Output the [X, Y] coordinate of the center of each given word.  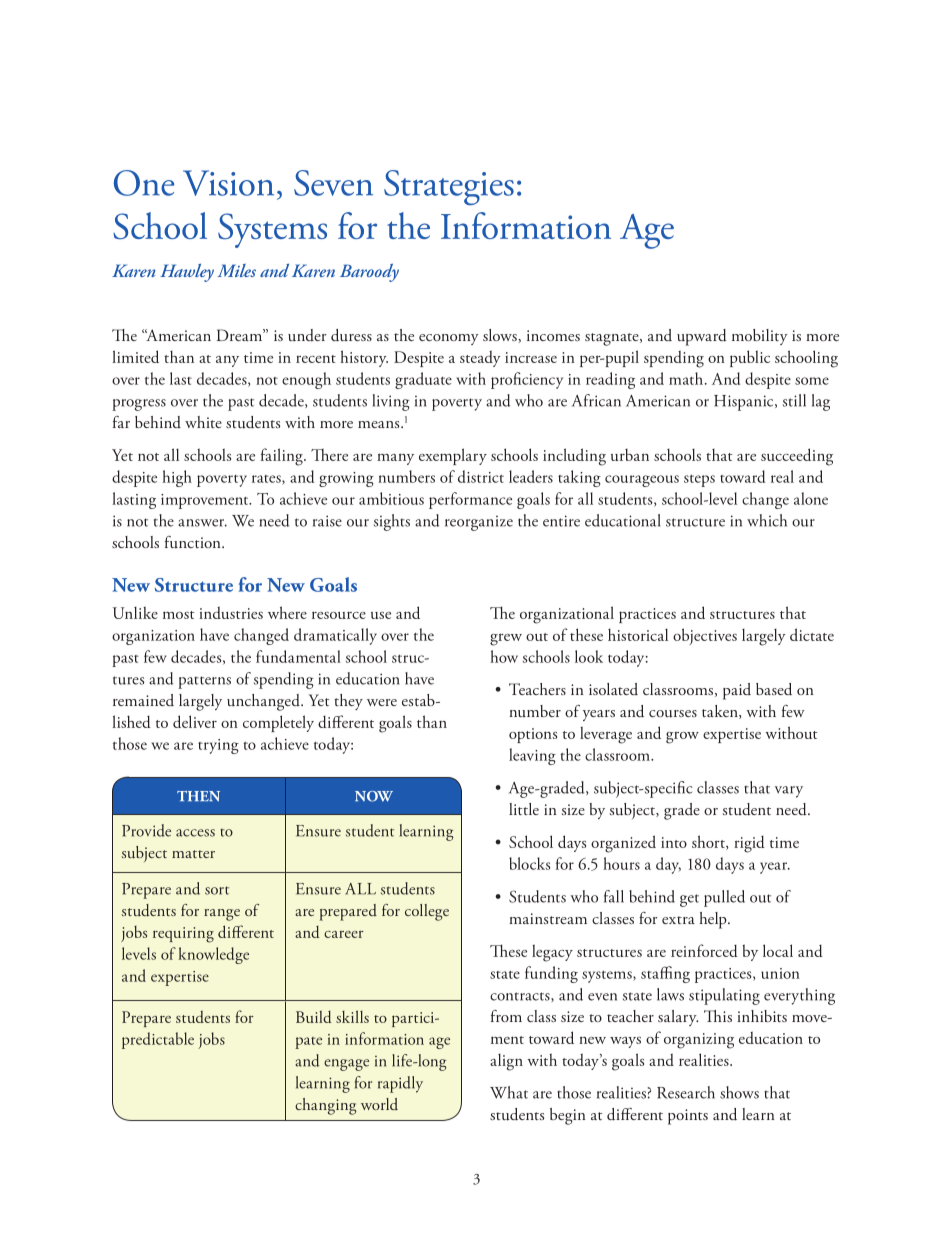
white [203, 422]
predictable [158, 1040]
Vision [228, 183]
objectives [705, 636]
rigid [749, 844]
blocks [529, 863]
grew [506, 639]
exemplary [453, 456]
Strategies [449, 187]
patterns [204, 682]
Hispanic [745, 403]
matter [193, 854]
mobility [760, 337]
